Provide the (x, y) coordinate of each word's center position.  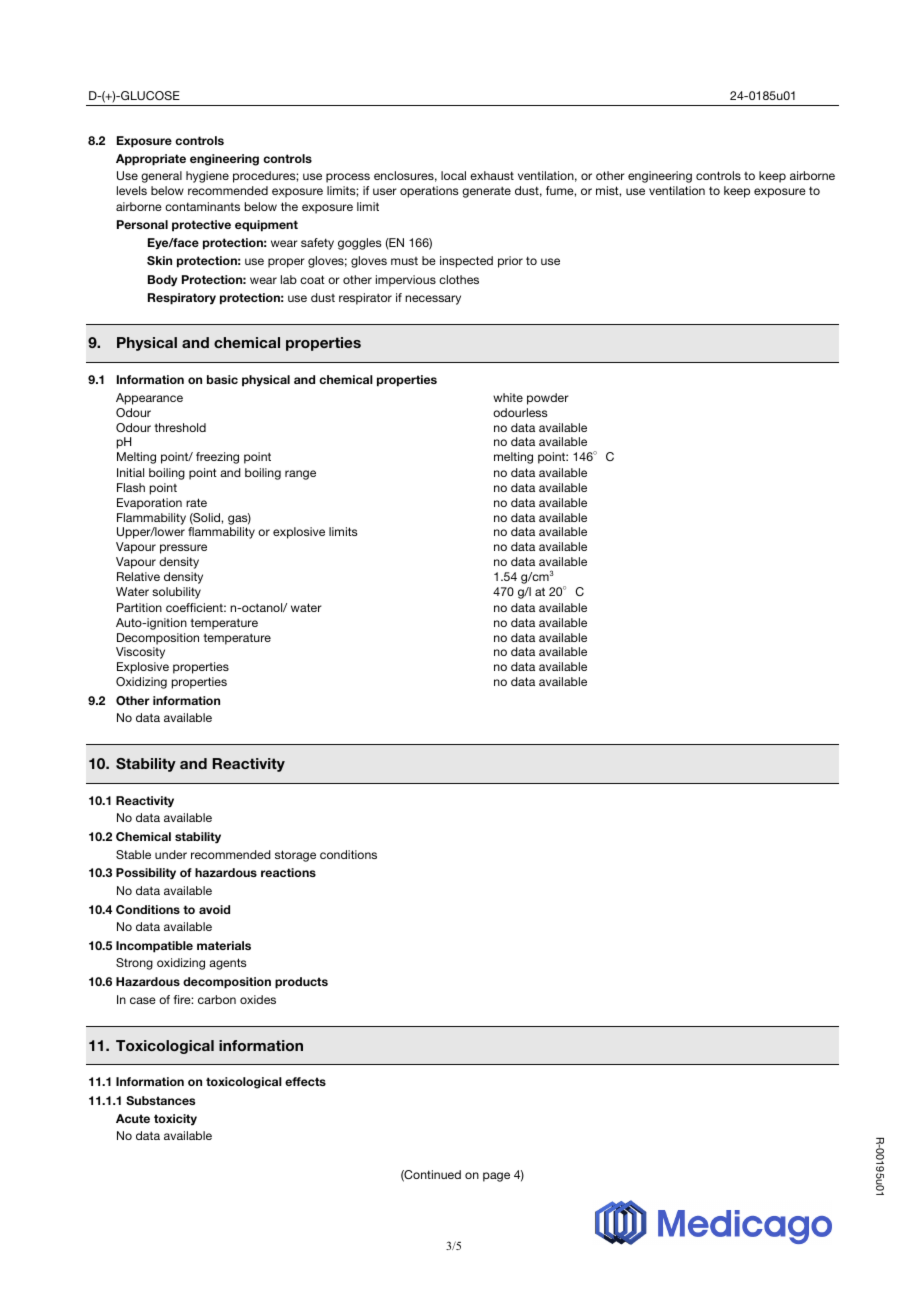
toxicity (175, 1120)
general (161, 177)
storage (295, 856)
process (348, 178)
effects (305, 1081)
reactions (288, 872)
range (300, 475)
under (171, 854)
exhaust (492, 175)
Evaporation (149, 504)
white (508, 397)
